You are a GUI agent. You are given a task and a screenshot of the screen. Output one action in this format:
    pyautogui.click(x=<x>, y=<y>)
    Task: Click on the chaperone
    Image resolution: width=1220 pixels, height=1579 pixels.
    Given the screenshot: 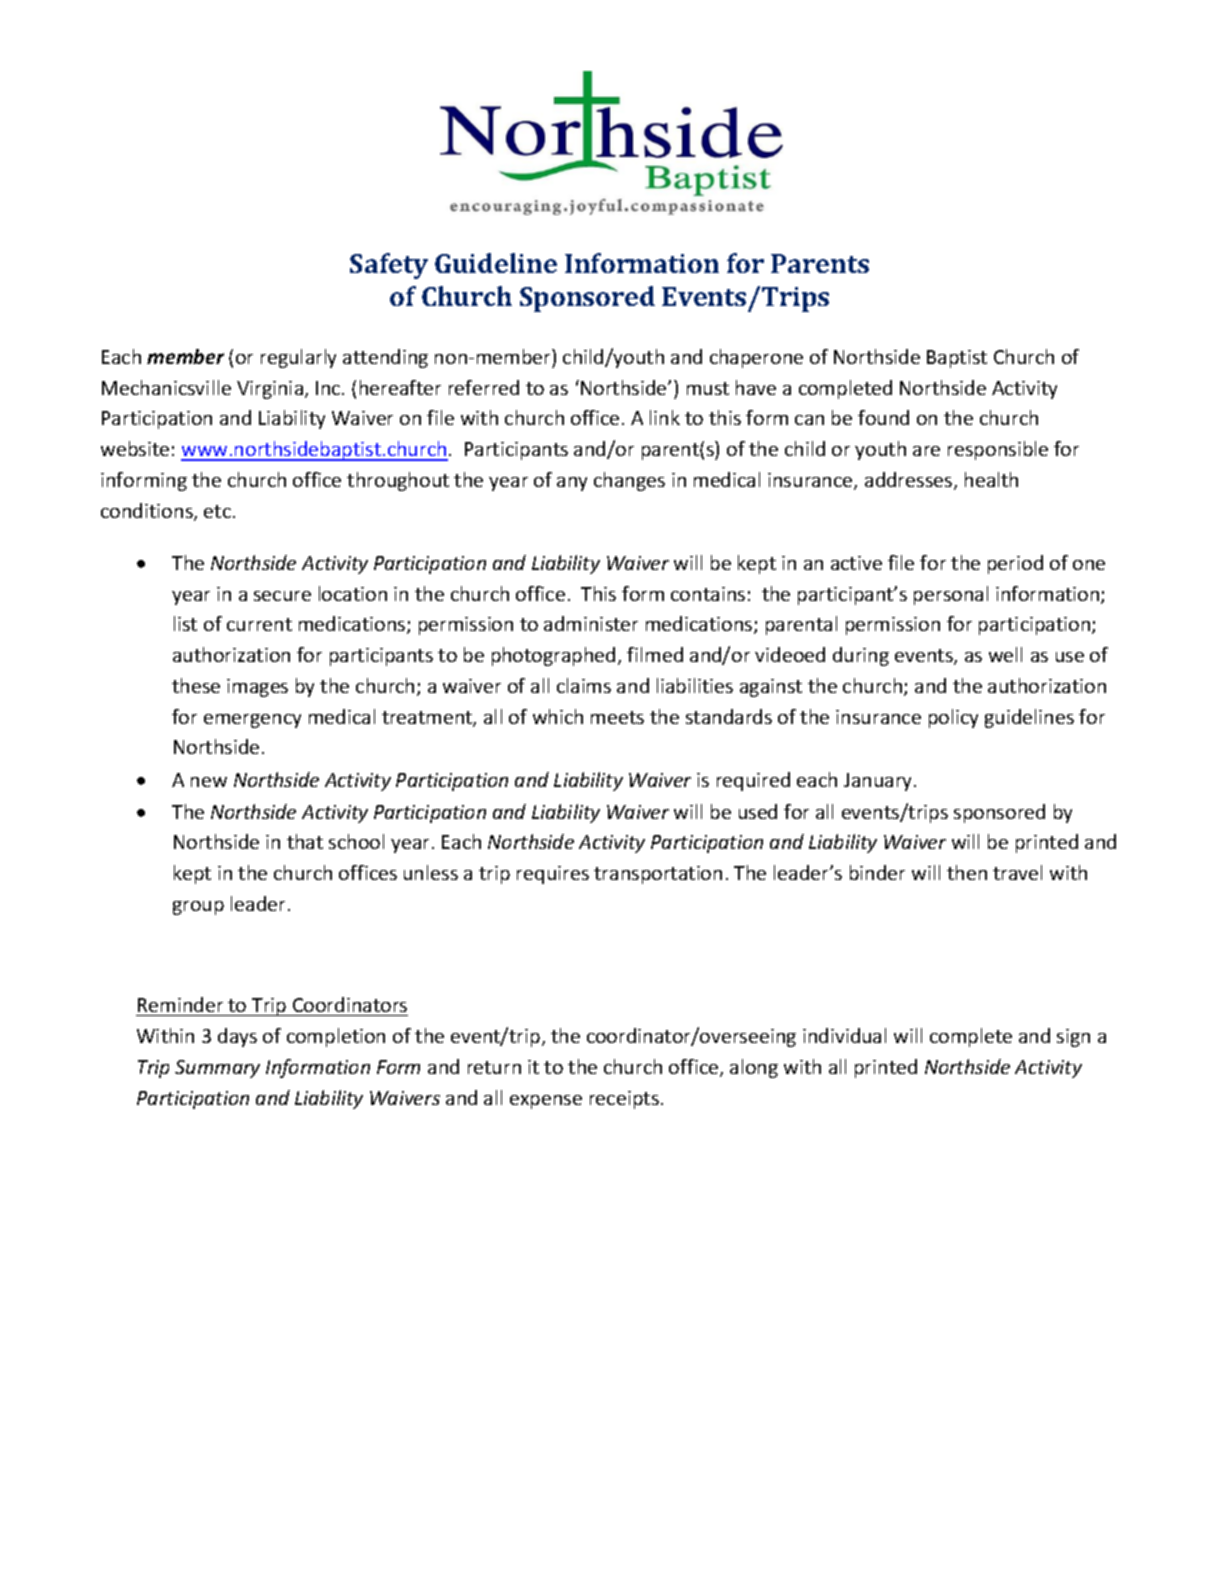 What is the action you would take?
    pyautogui.click(x=756, y=358)
